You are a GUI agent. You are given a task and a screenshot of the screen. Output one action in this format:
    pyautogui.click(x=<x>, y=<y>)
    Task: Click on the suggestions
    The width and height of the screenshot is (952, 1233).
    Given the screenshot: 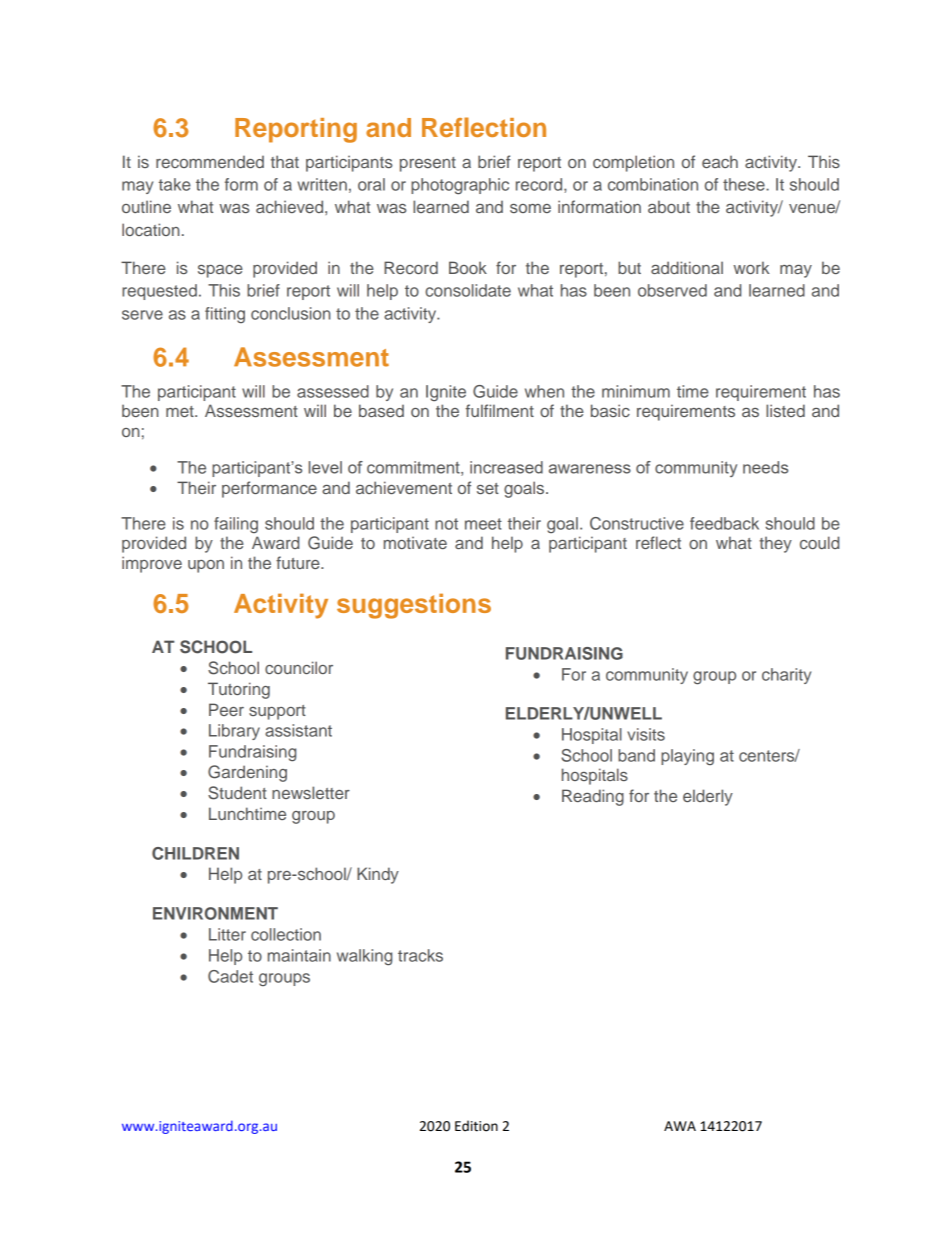 What is the action you would take?
    pyautogui.click(x=414, y=606)
